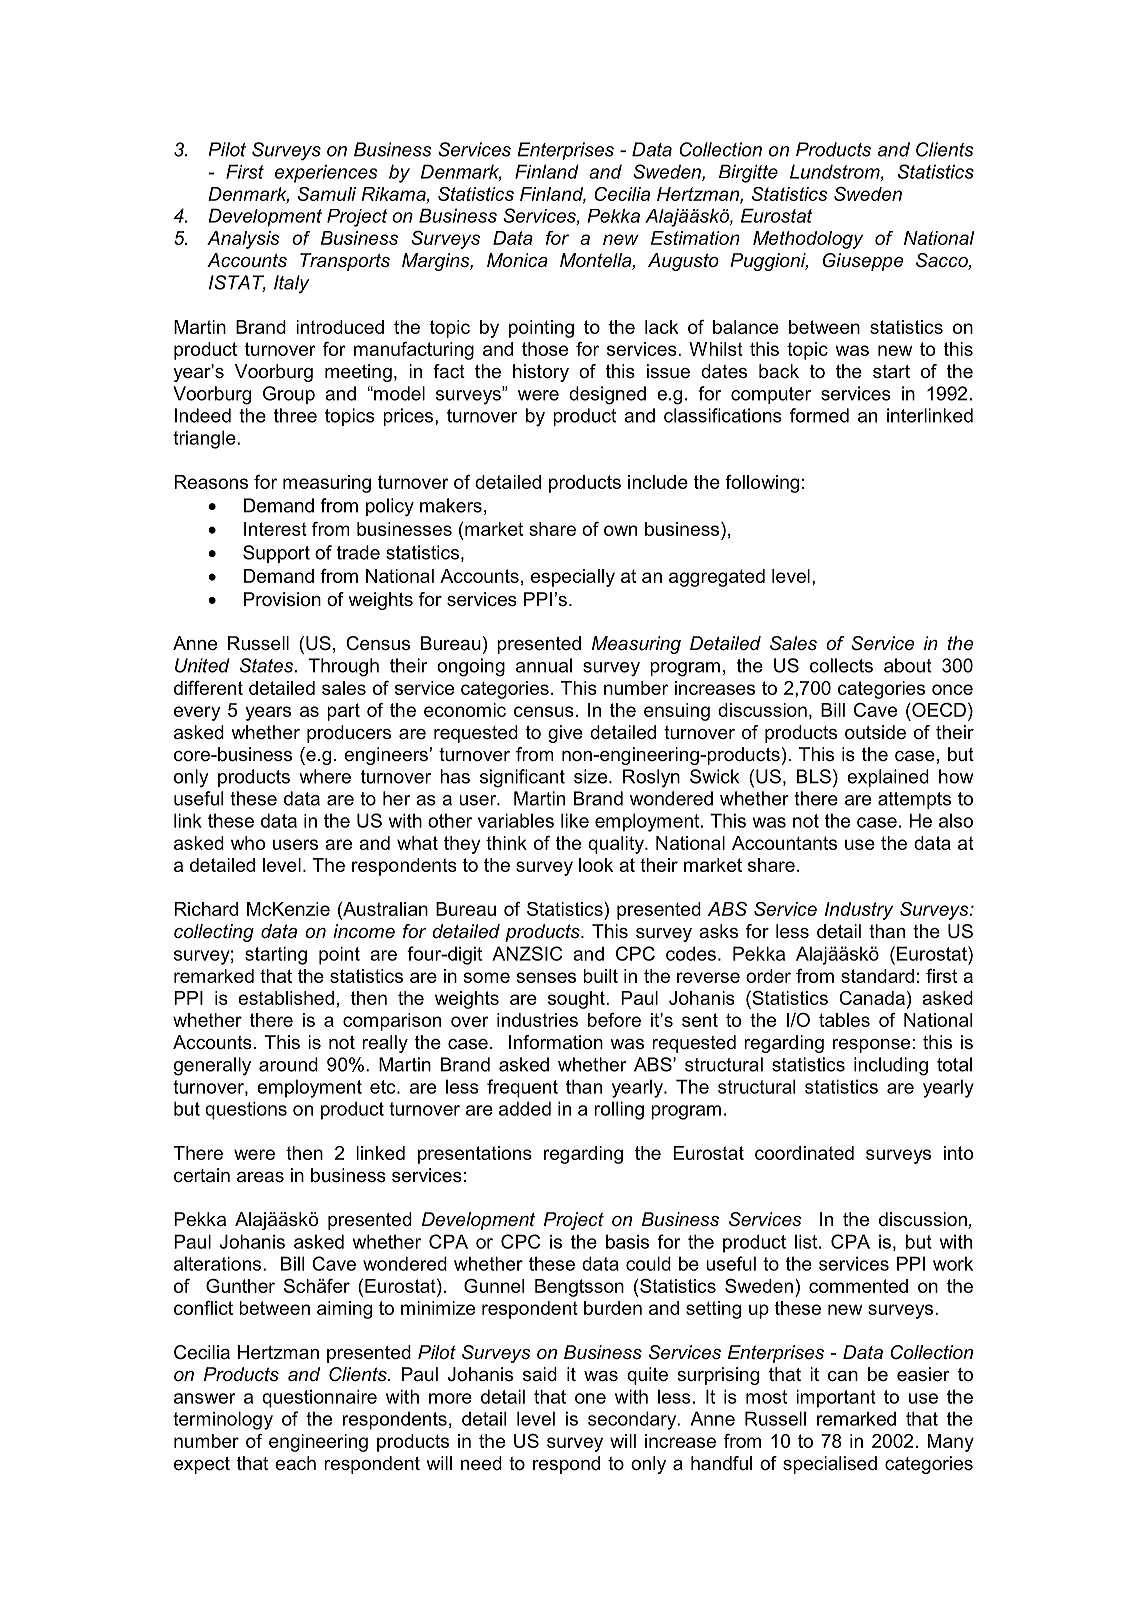 This image has width=1146, height=1622. Describe the element at coordinates (891, 1066) in the image. I see `including` at that location.
